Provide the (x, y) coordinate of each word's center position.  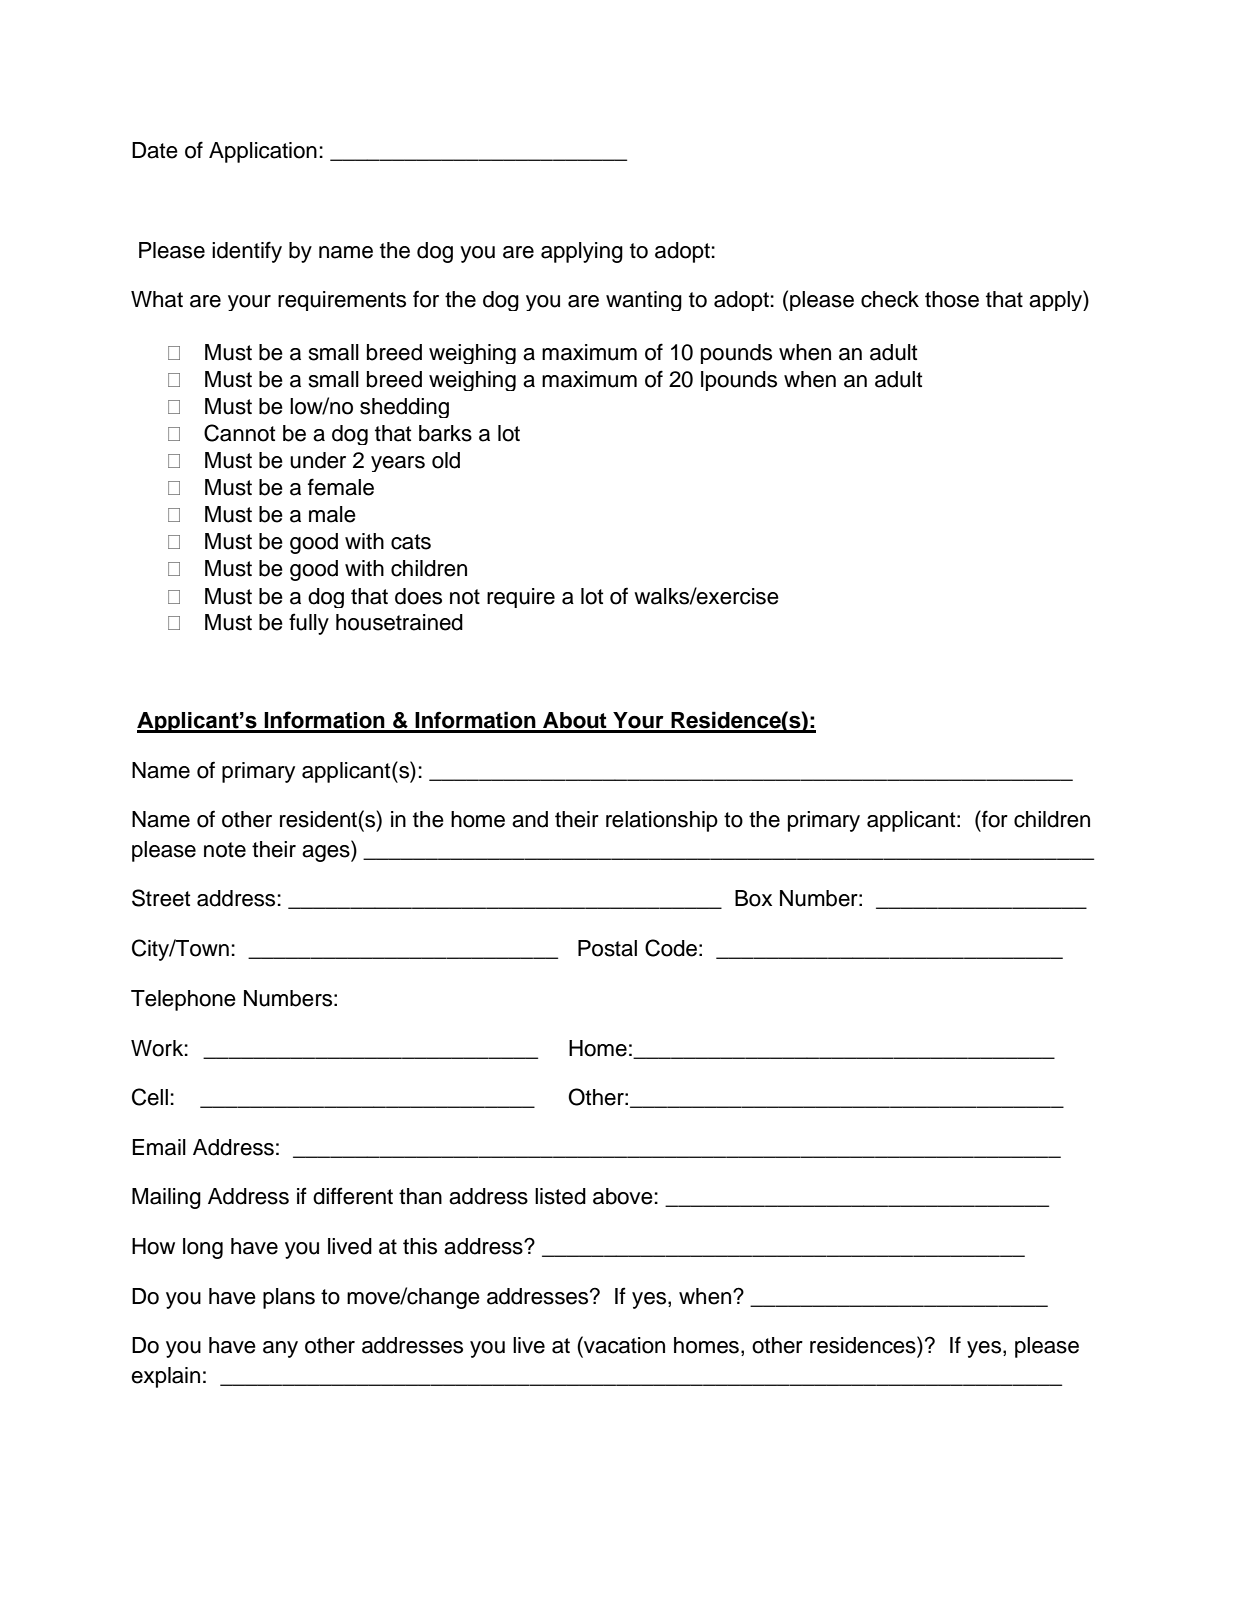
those (952, 299)
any (280, 1349)
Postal (607, 948)
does (418, 596)
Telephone (183, 1000)
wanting (644, 301)
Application (263, 152)
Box (753, 898)
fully (309, 624)
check (890, 299)
